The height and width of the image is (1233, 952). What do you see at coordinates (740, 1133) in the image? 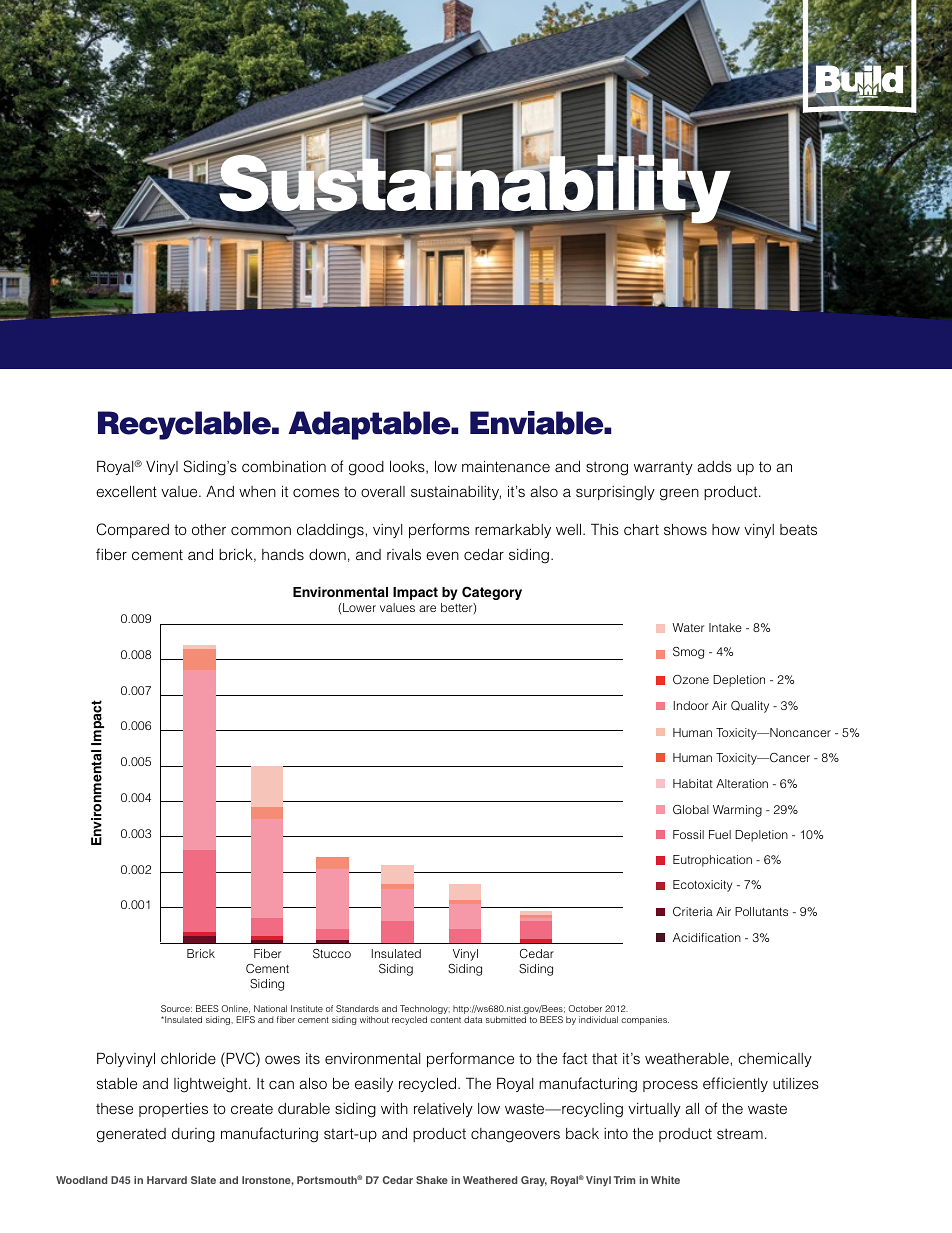
I see `stream` at bounding box center [740, 1133].
